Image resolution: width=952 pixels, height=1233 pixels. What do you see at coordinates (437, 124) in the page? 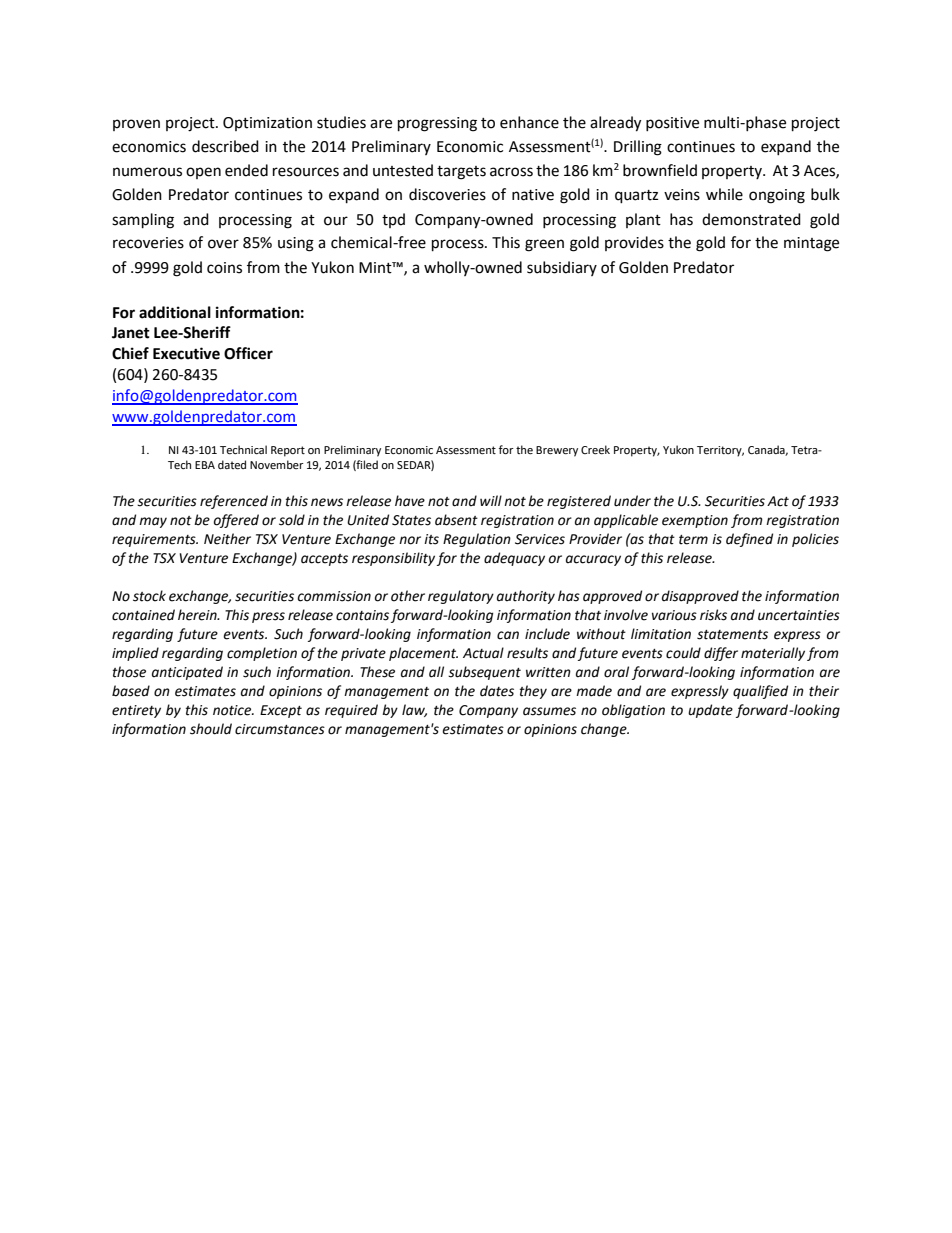
I see `progressing` at bounding box center [437, 124].
